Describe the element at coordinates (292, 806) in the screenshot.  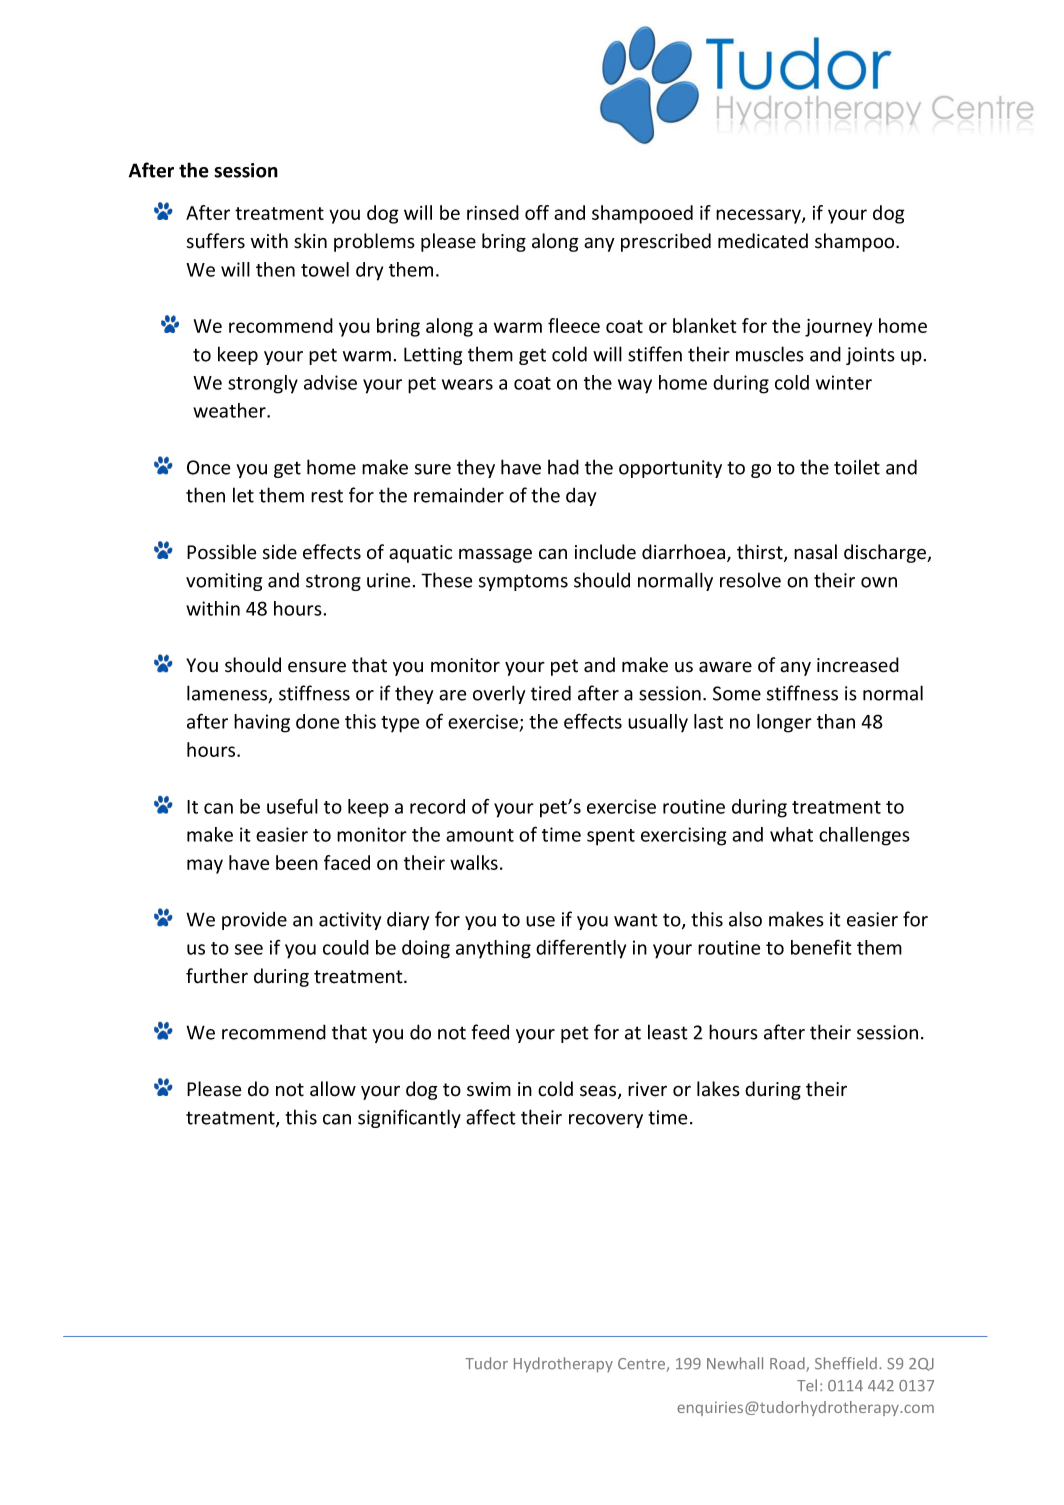
I see `useful` at that location.
